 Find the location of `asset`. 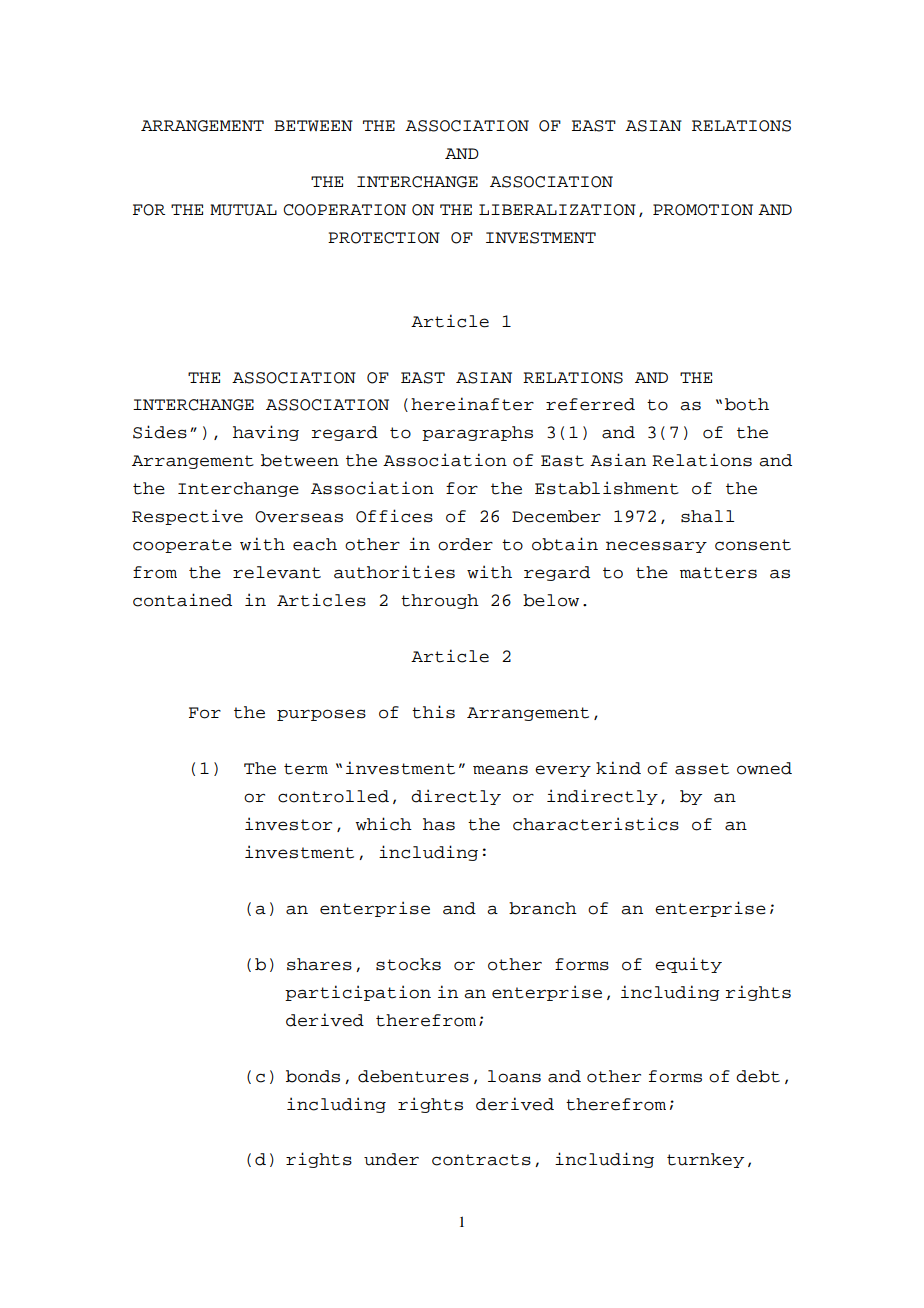

asset is located at coordinates (702, 769).
